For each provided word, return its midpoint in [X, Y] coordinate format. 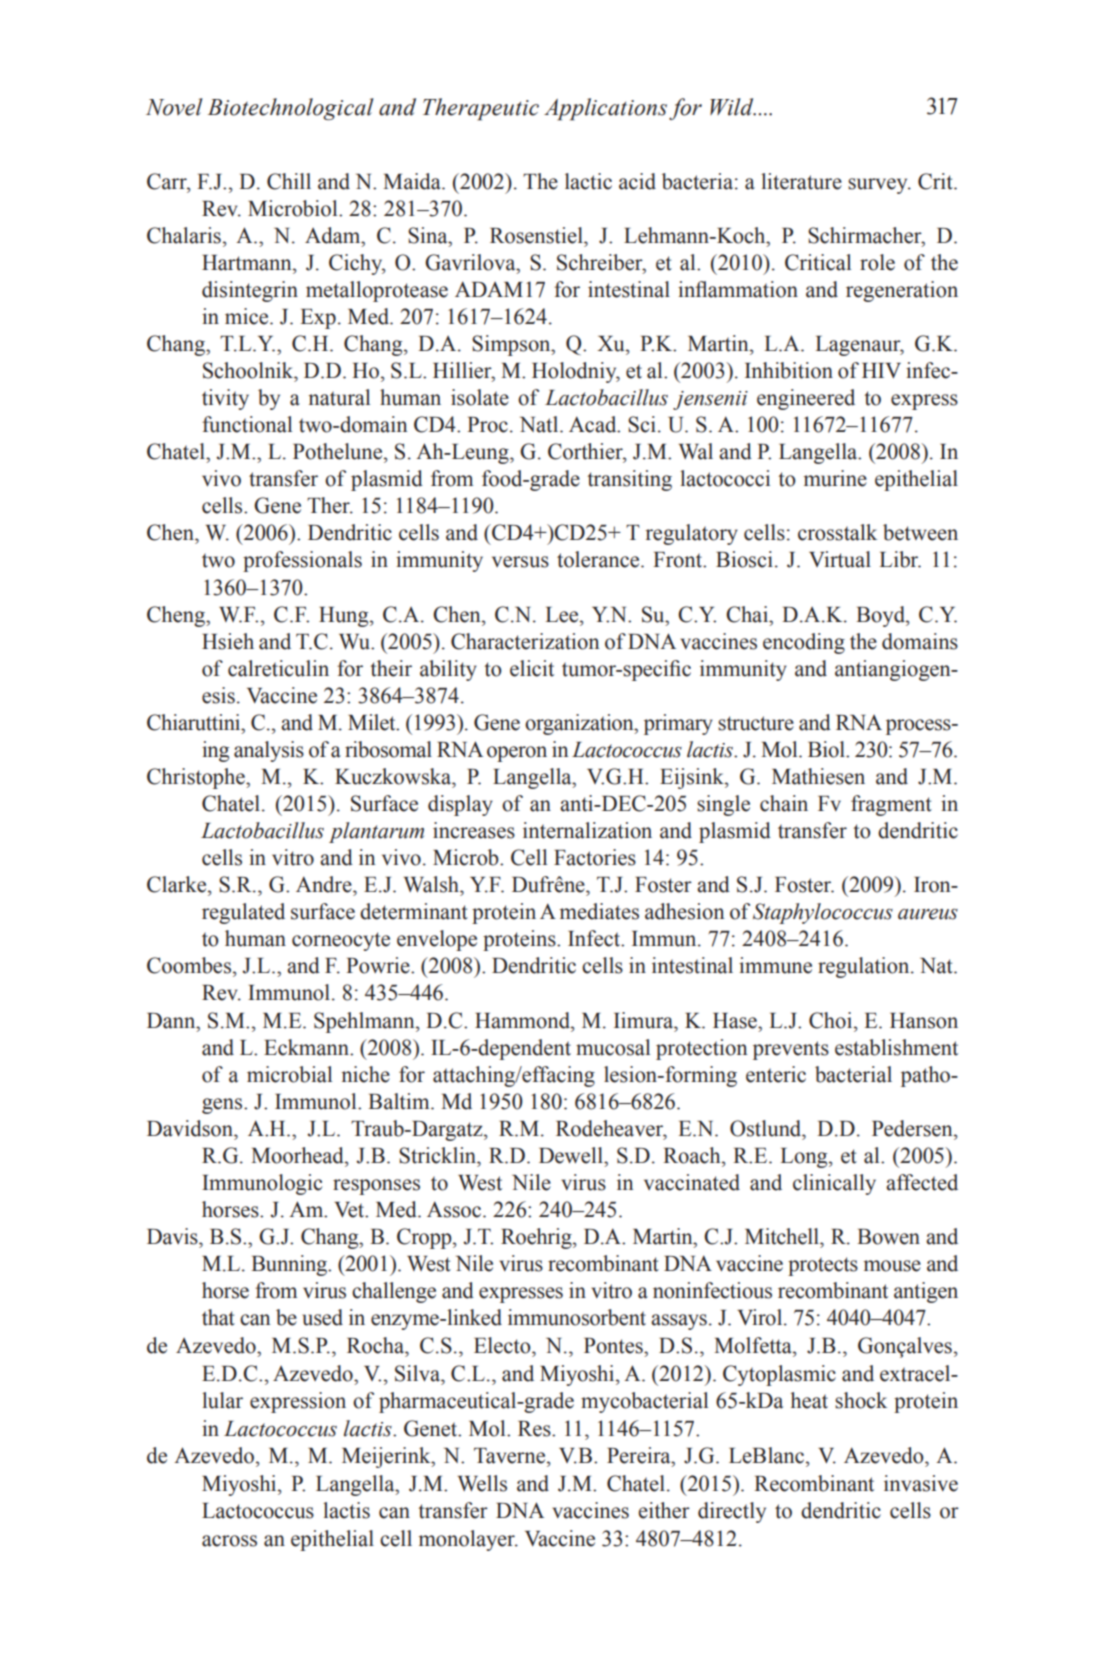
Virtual [840, 559]
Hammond [524, 1020]
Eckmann [307, 1047]
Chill [289, 181]
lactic [588, 181]
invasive [921, 1483]
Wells [482, 1483]
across [229, 1541]
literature [801, 181]
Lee [563, 615]
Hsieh [228, 641]
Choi [832, 1020]
